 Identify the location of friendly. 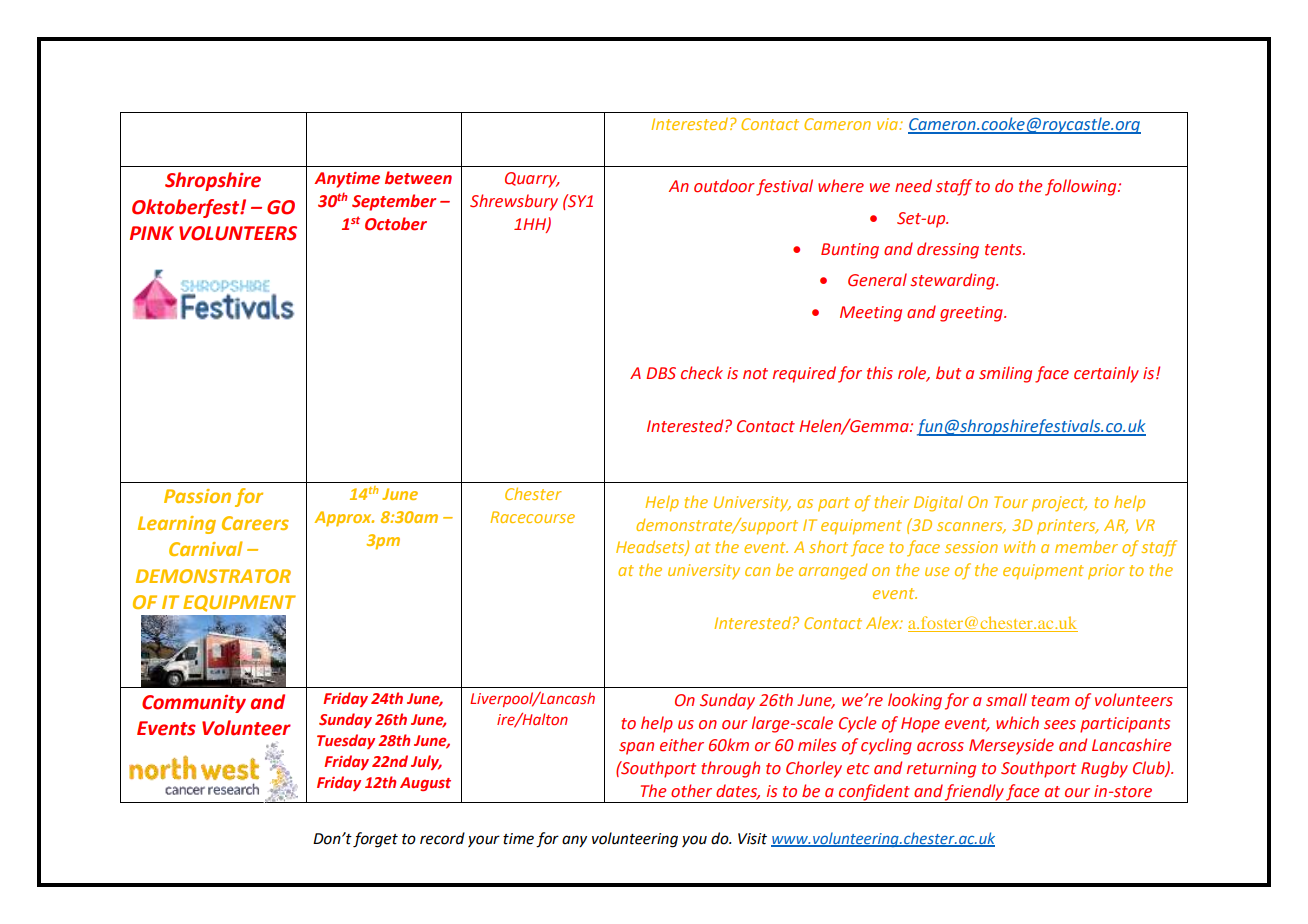
(975, 793).
